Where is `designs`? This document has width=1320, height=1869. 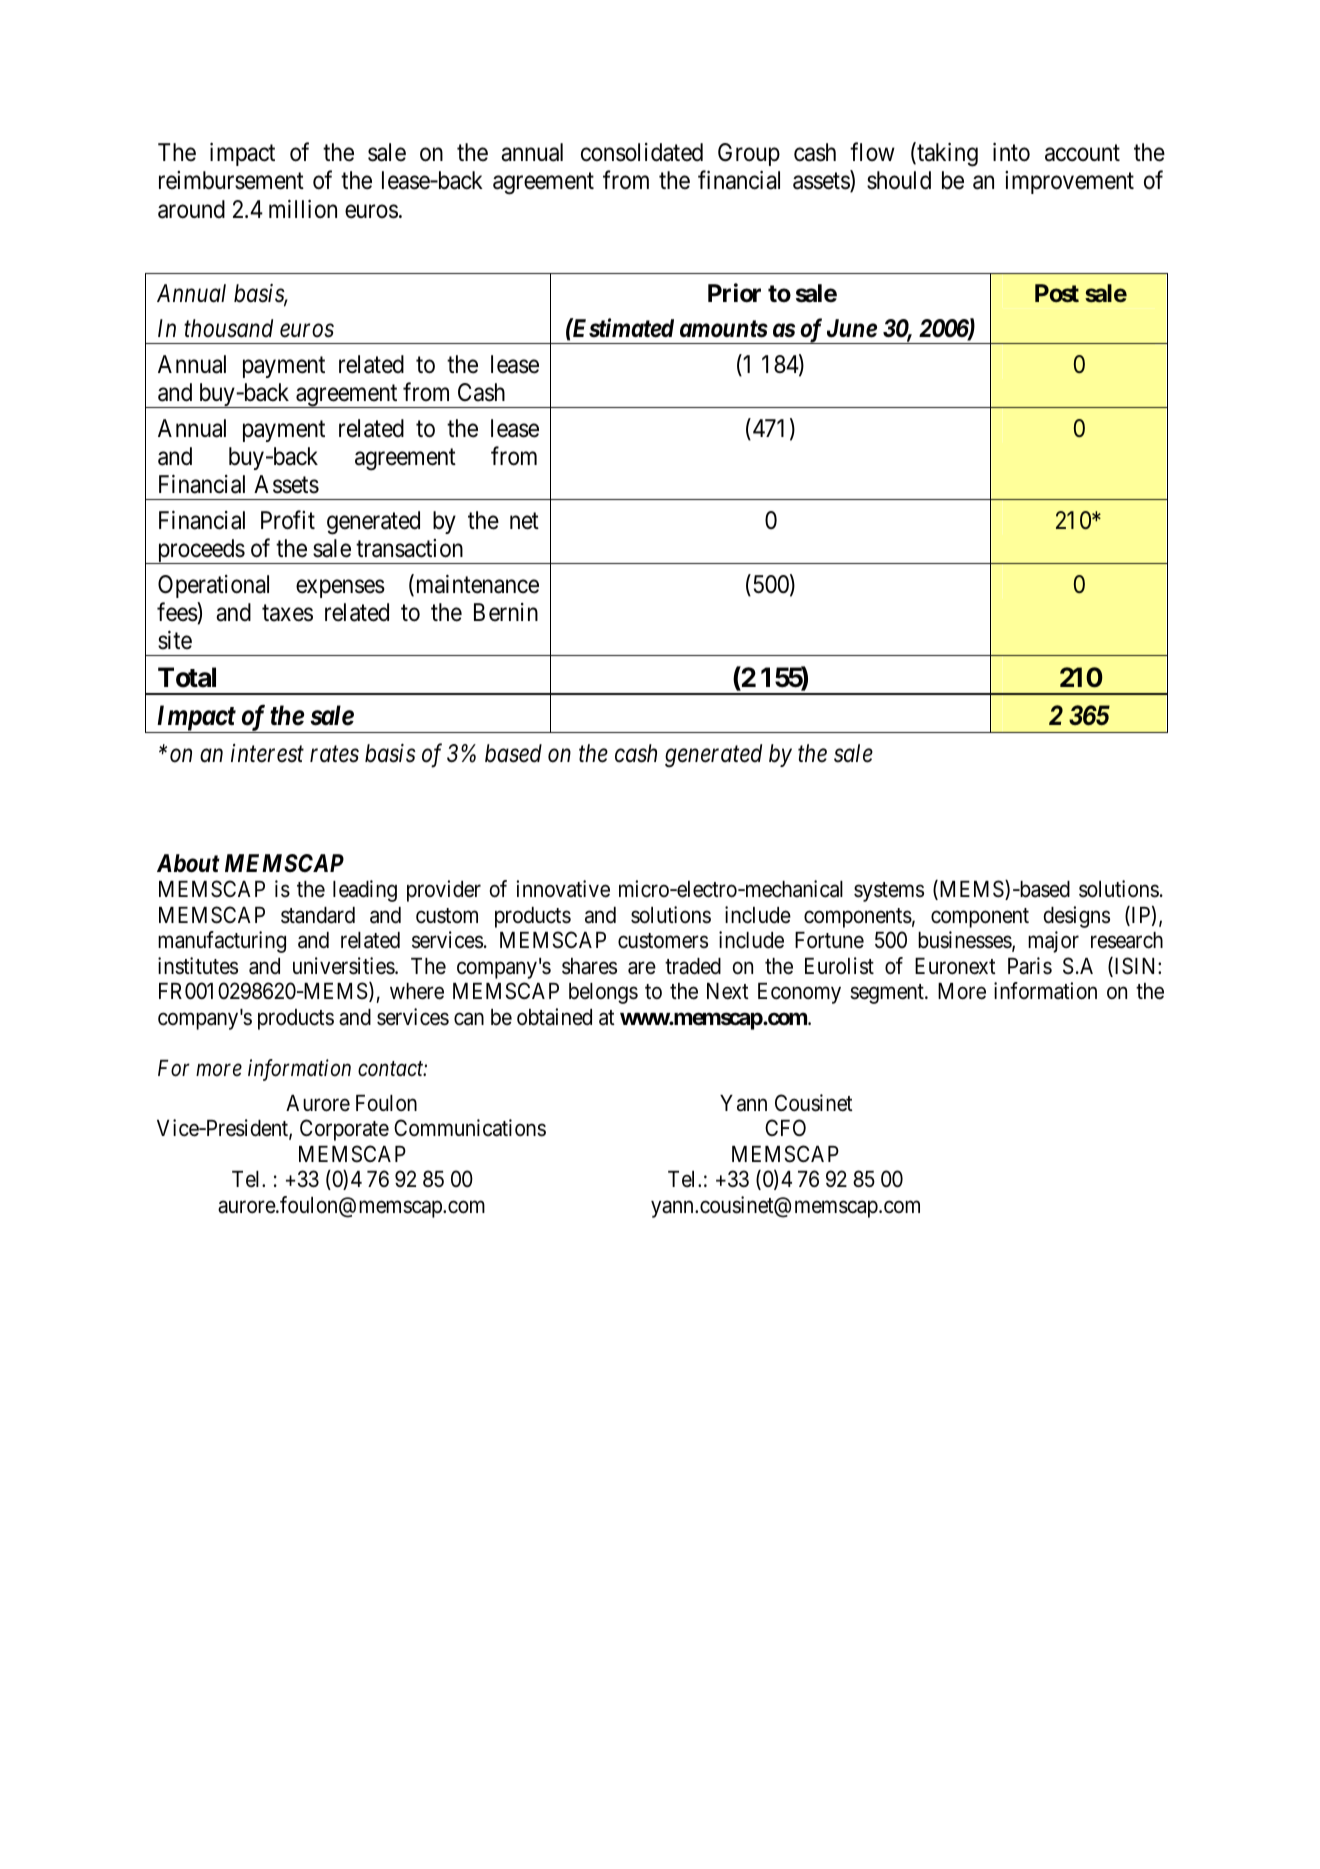 designs is located at coordinates (1077, 917).
